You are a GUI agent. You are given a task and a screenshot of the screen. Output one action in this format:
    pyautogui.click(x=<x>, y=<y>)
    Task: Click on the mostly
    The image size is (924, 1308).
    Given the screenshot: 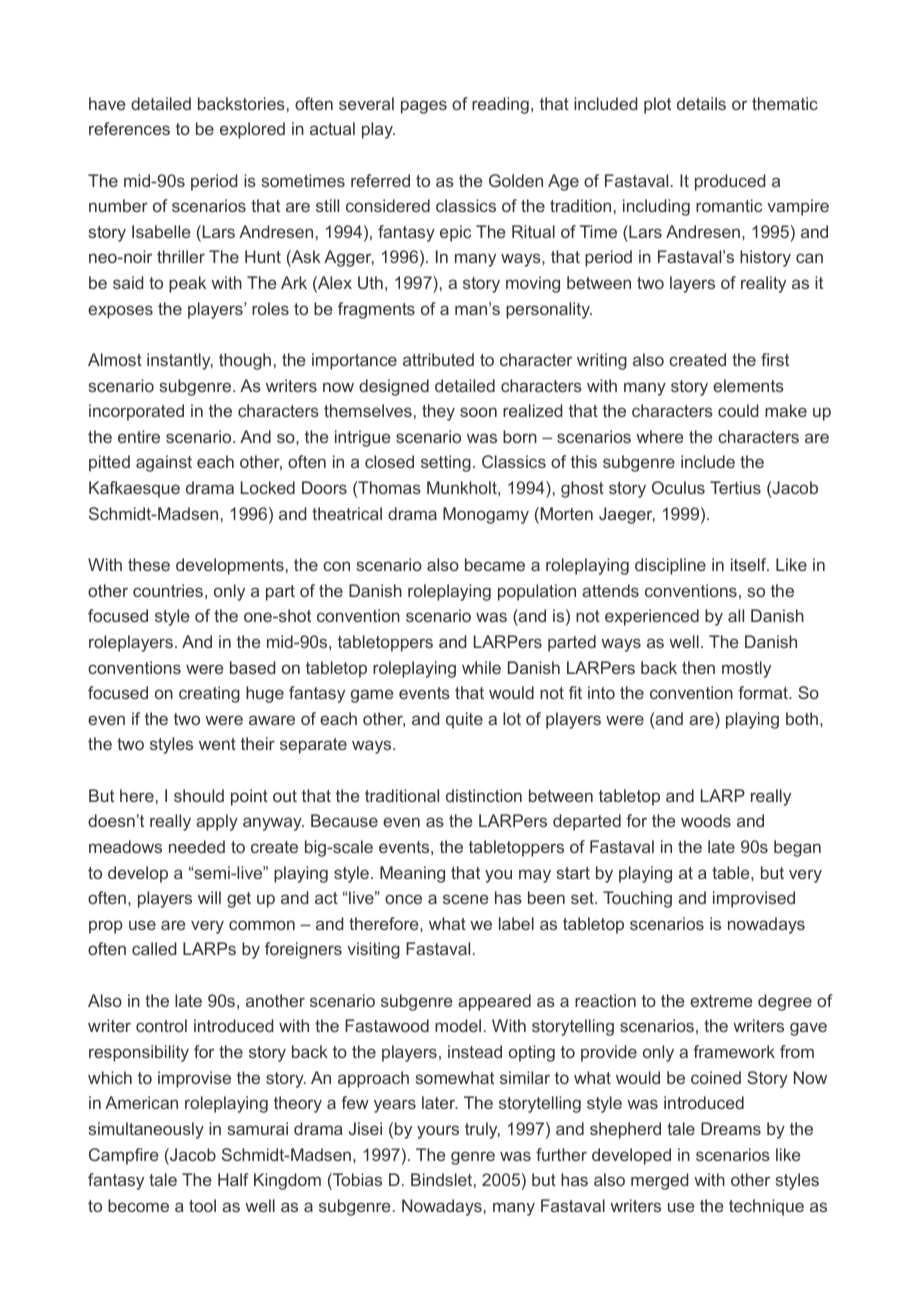 What is the action you would take?
    pyautogui.click(x=746, y=669)
